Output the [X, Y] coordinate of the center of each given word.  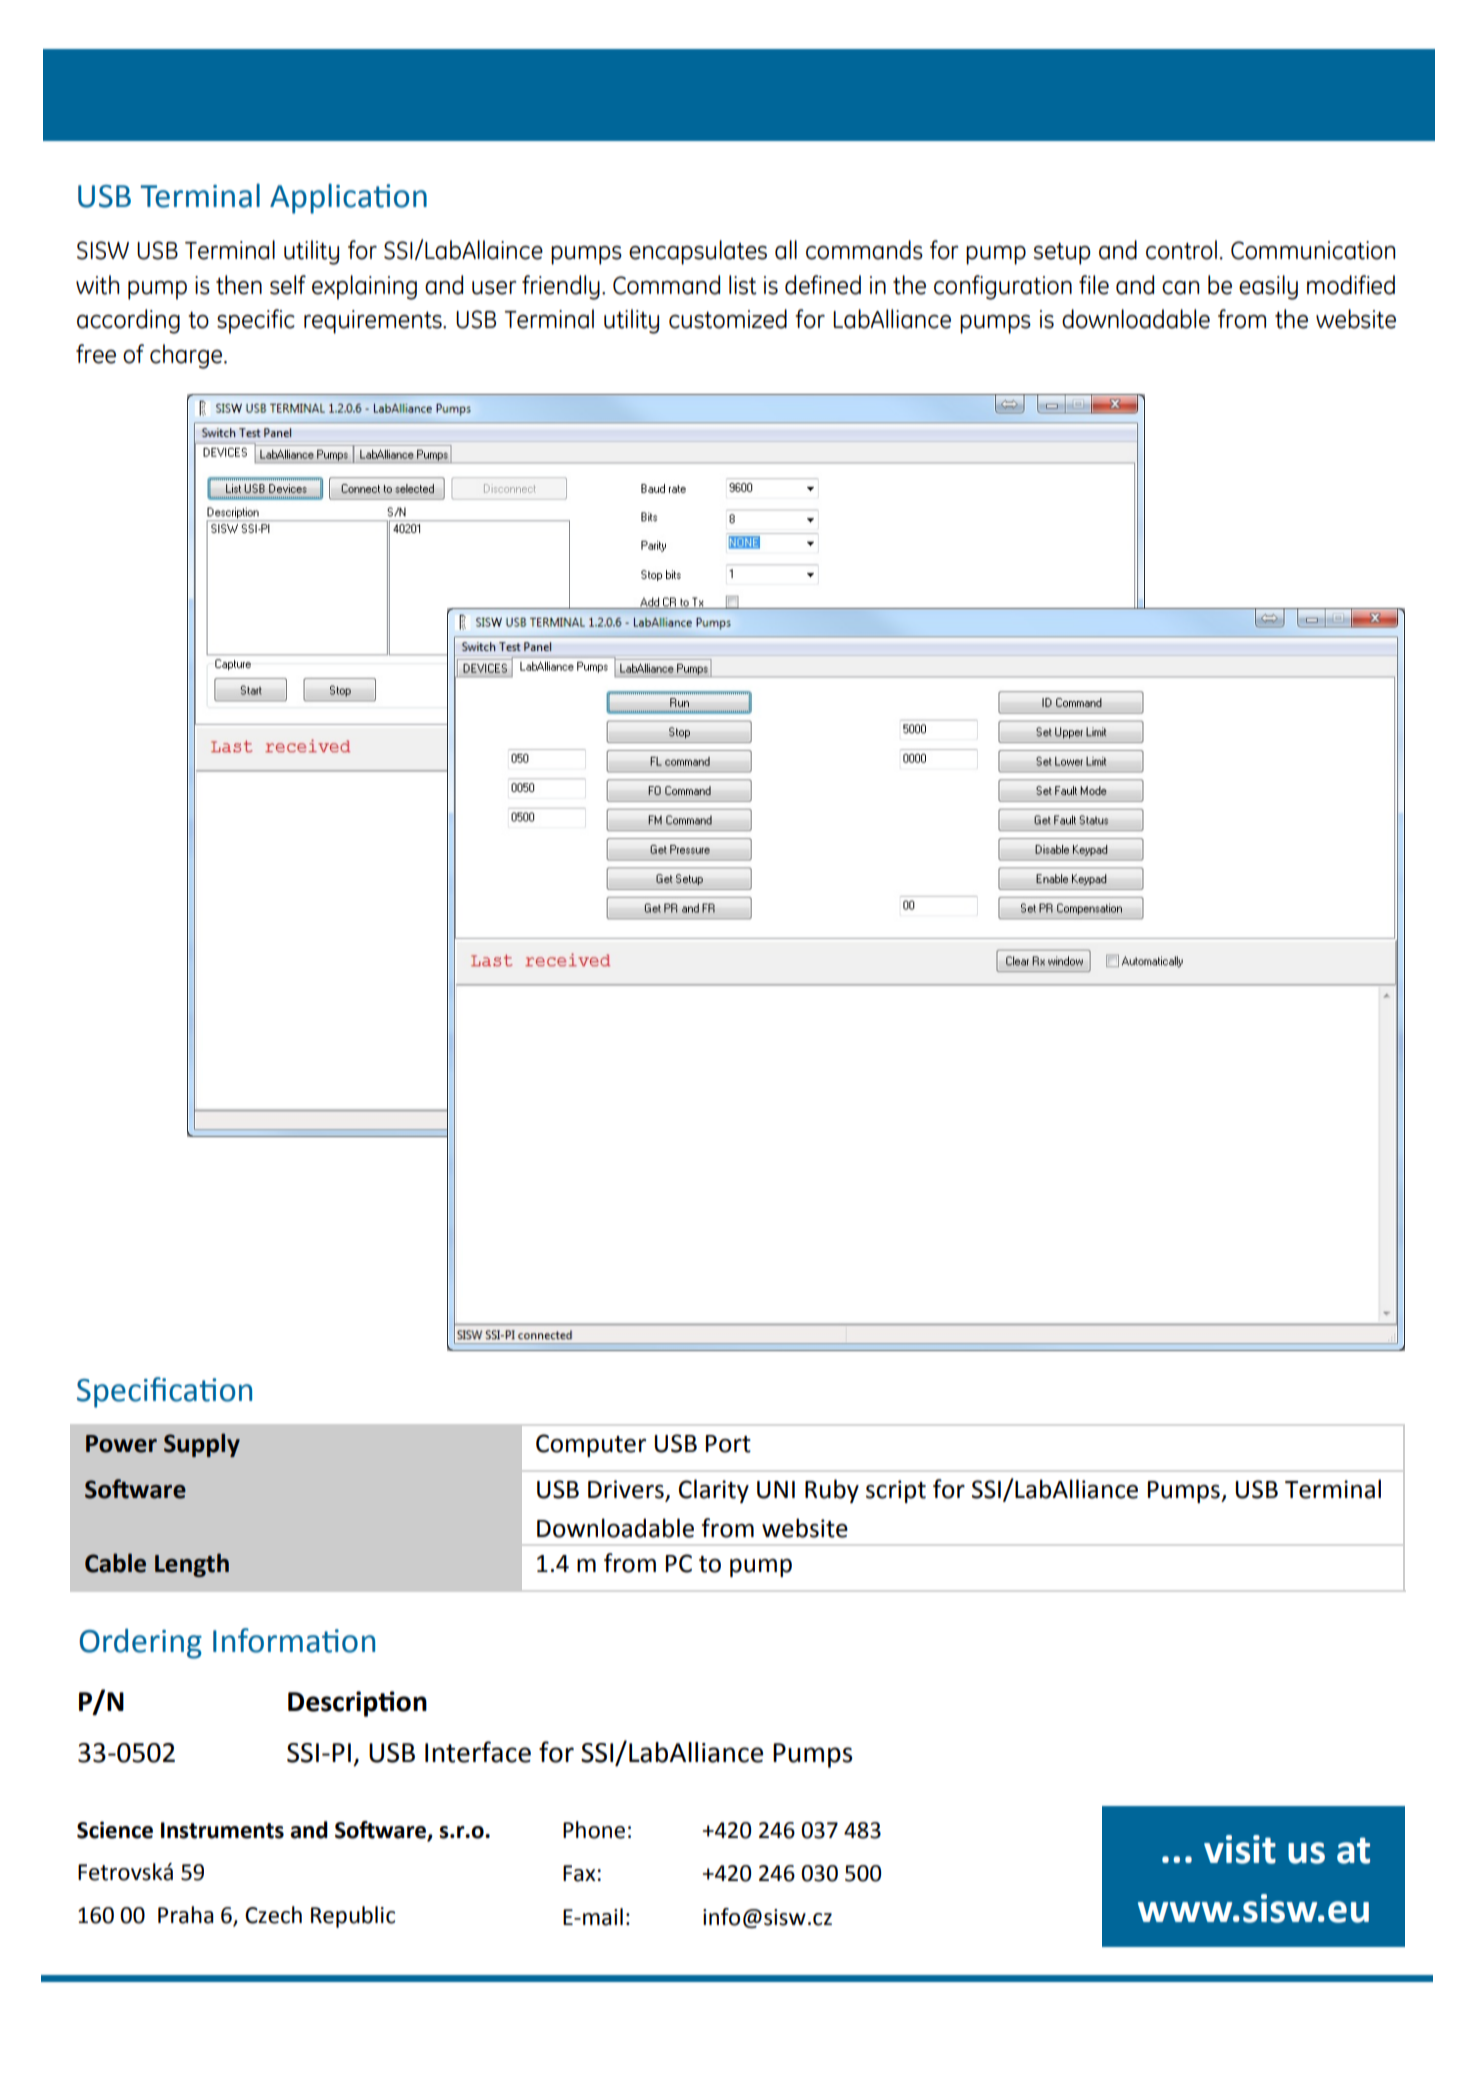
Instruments [222, 1830]
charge [186, 356]
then [239, 285]
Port [728, 1444]
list [743, 285]
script [896, 1491]
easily [1268, 287]
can [1180, 288]
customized [728, 319]
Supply [202, 1445]
